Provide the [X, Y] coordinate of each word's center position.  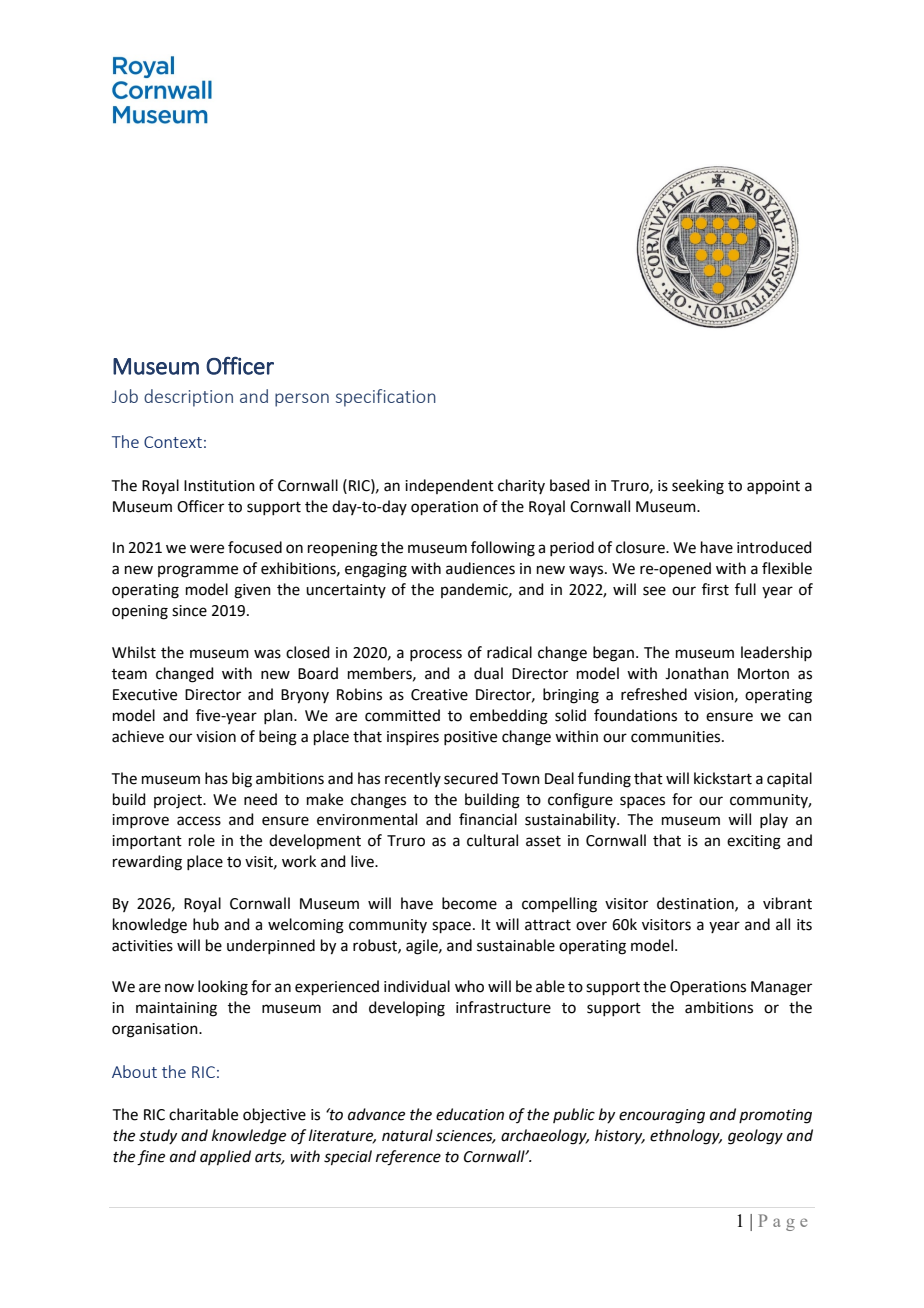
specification [386, 398]
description [188, 398]
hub [206, 924]
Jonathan [697, 673]
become [469, 903]
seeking [698, 487]
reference [408, 1158]
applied [225, 1157]
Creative [439, 695]
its [804, 925]
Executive [145, 695]
